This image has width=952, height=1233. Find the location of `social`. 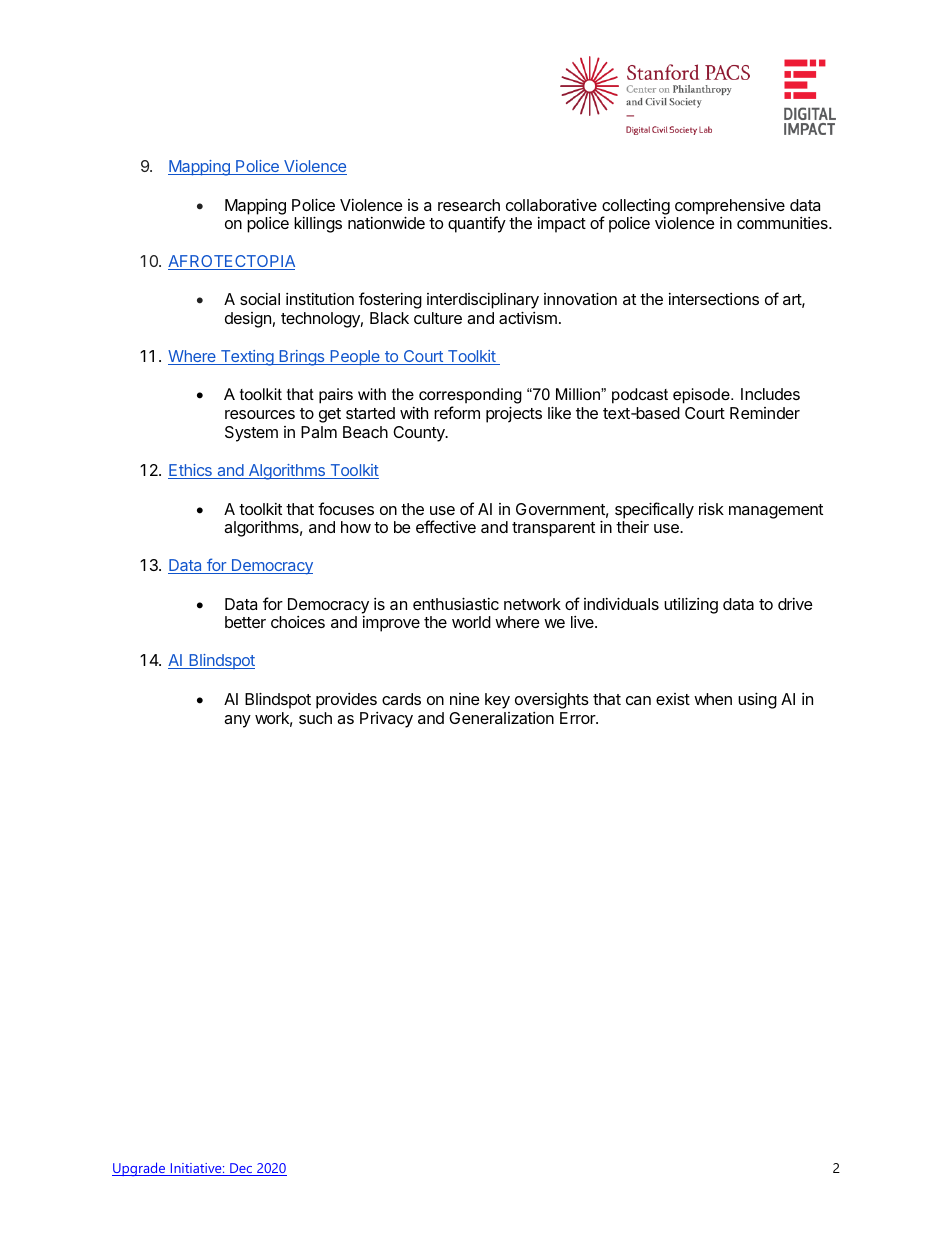

social is located at coordinates (260, 299).
